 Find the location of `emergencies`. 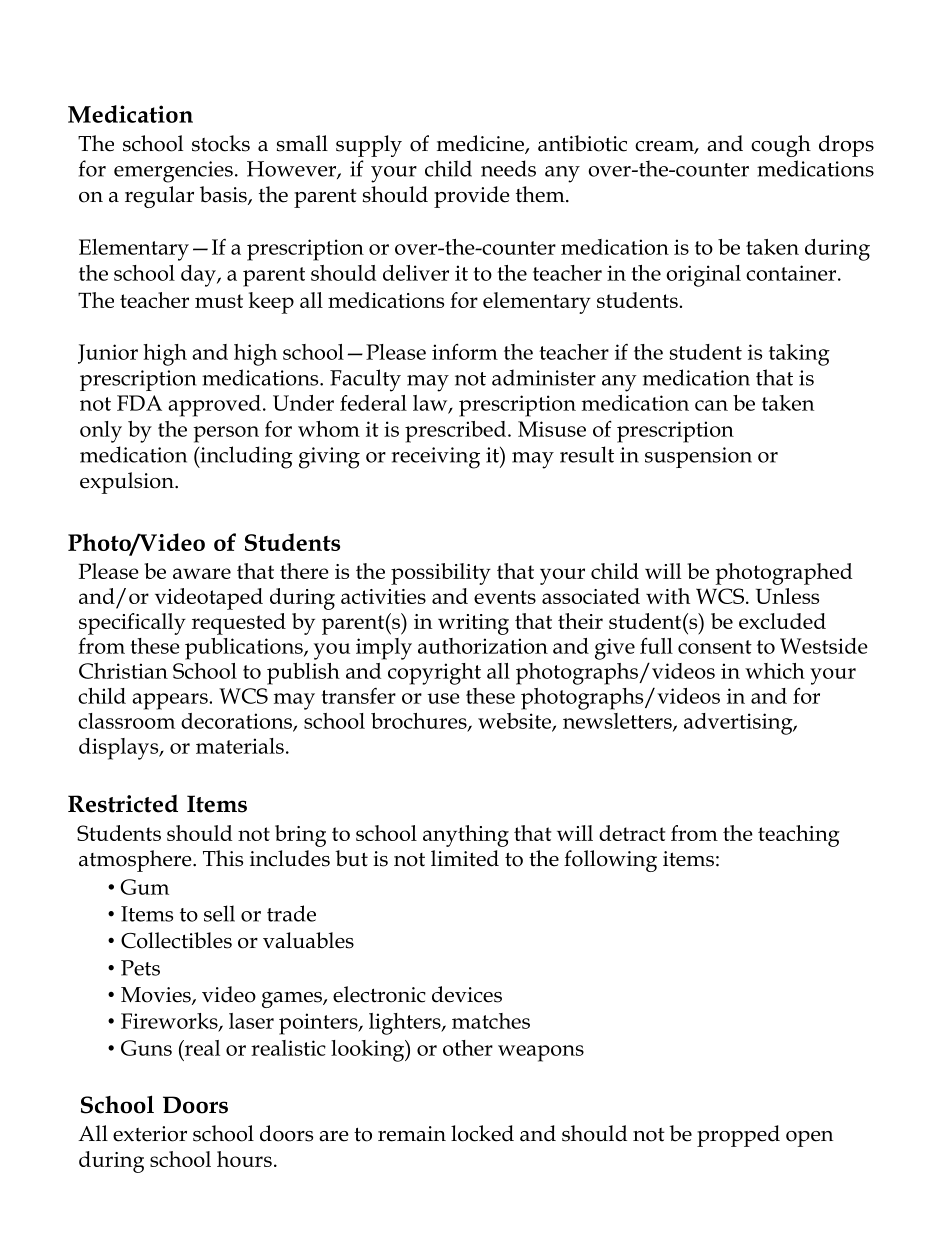

emergencies is located at coordinates (173, 172).
